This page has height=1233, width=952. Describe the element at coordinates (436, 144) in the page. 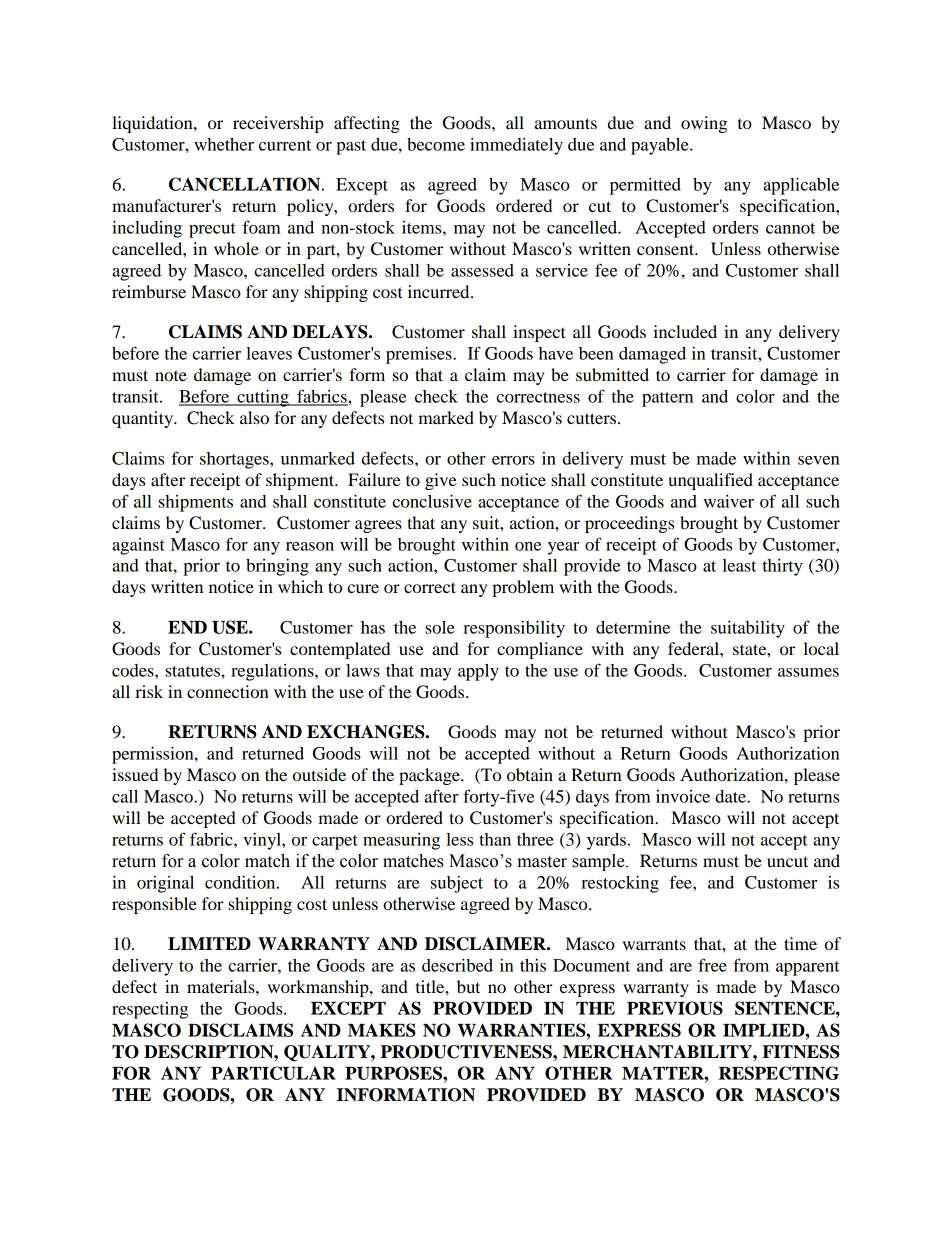

I see `become` at that location.
